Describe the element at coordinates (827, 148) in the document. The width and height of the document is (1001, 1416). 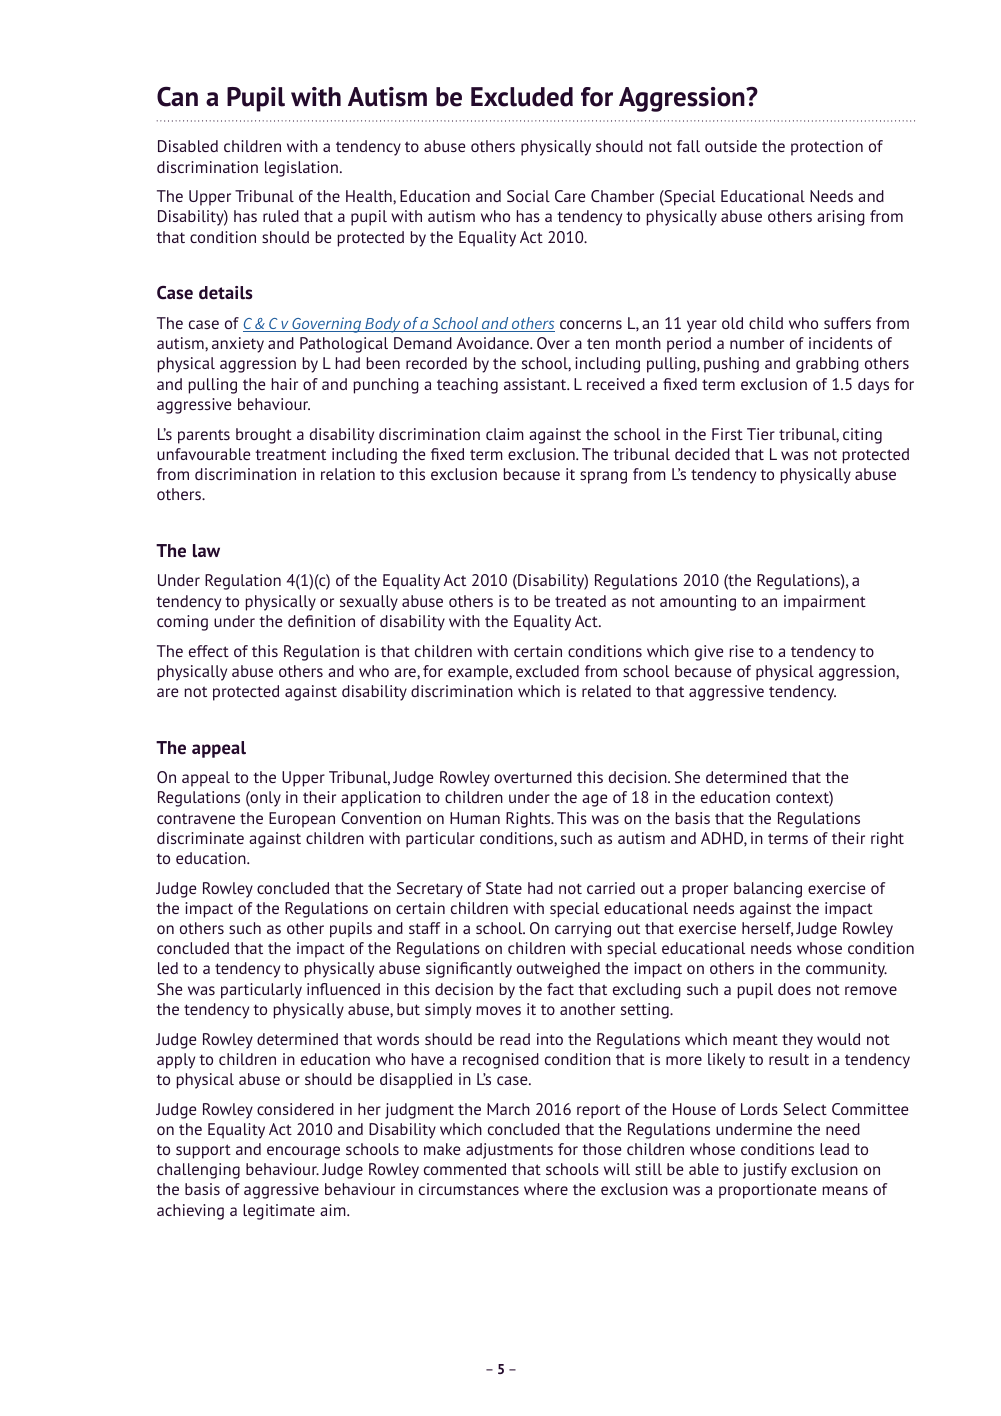
I see `protection` at that location.
